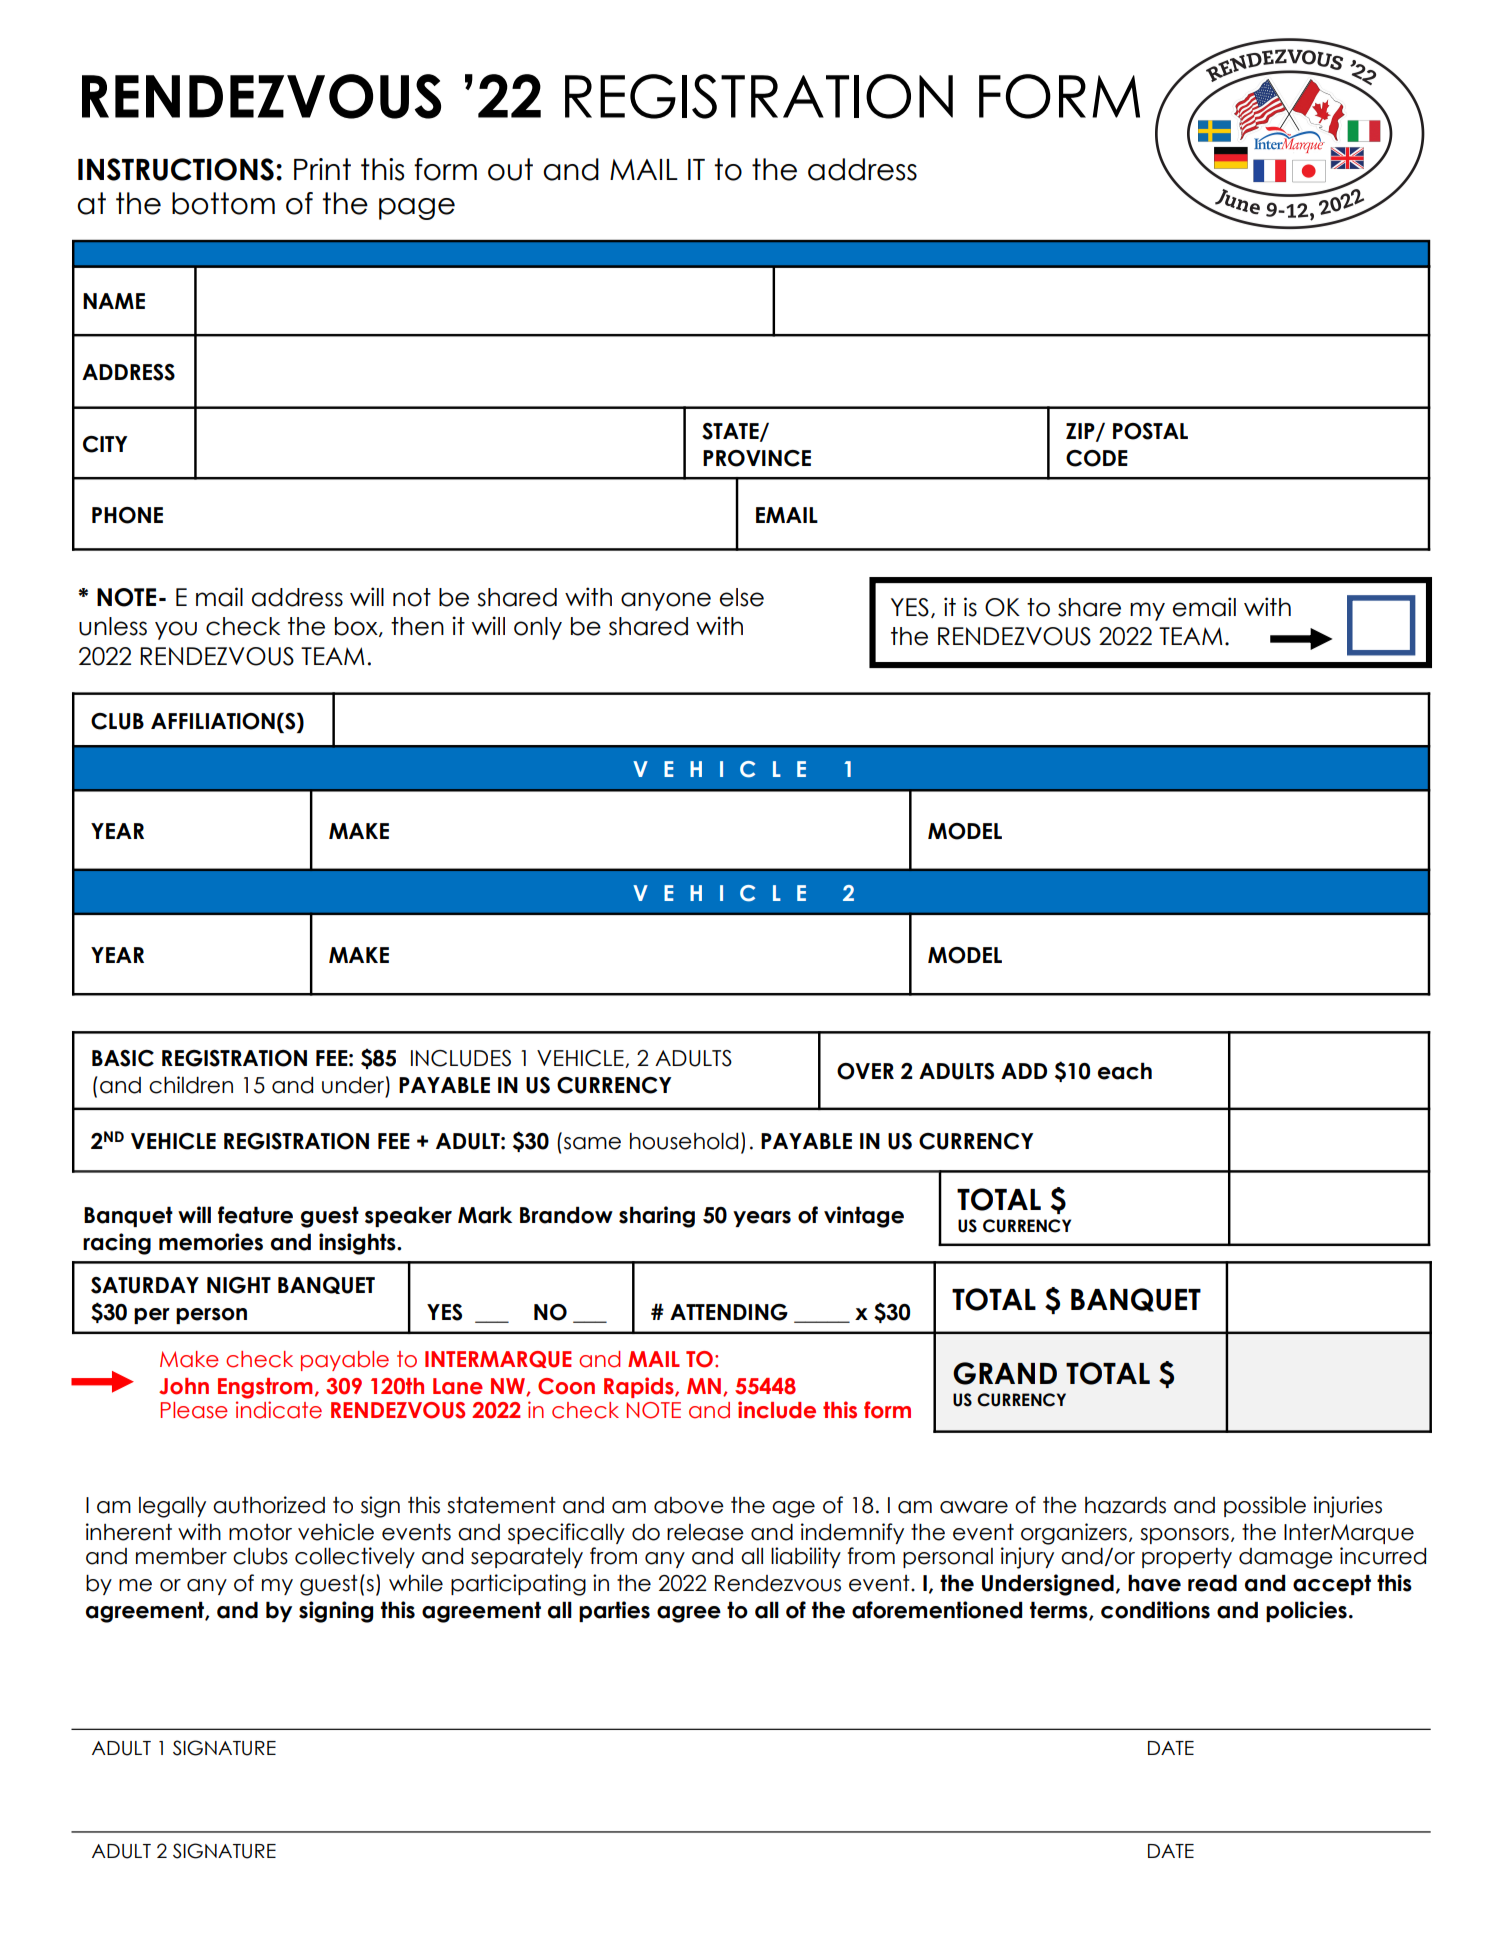 This document has height=1938, width=1498. What do you see at coordinates (1150, 431) in the document?
I see `POSTAL` at bounding box center [1150, 431].
